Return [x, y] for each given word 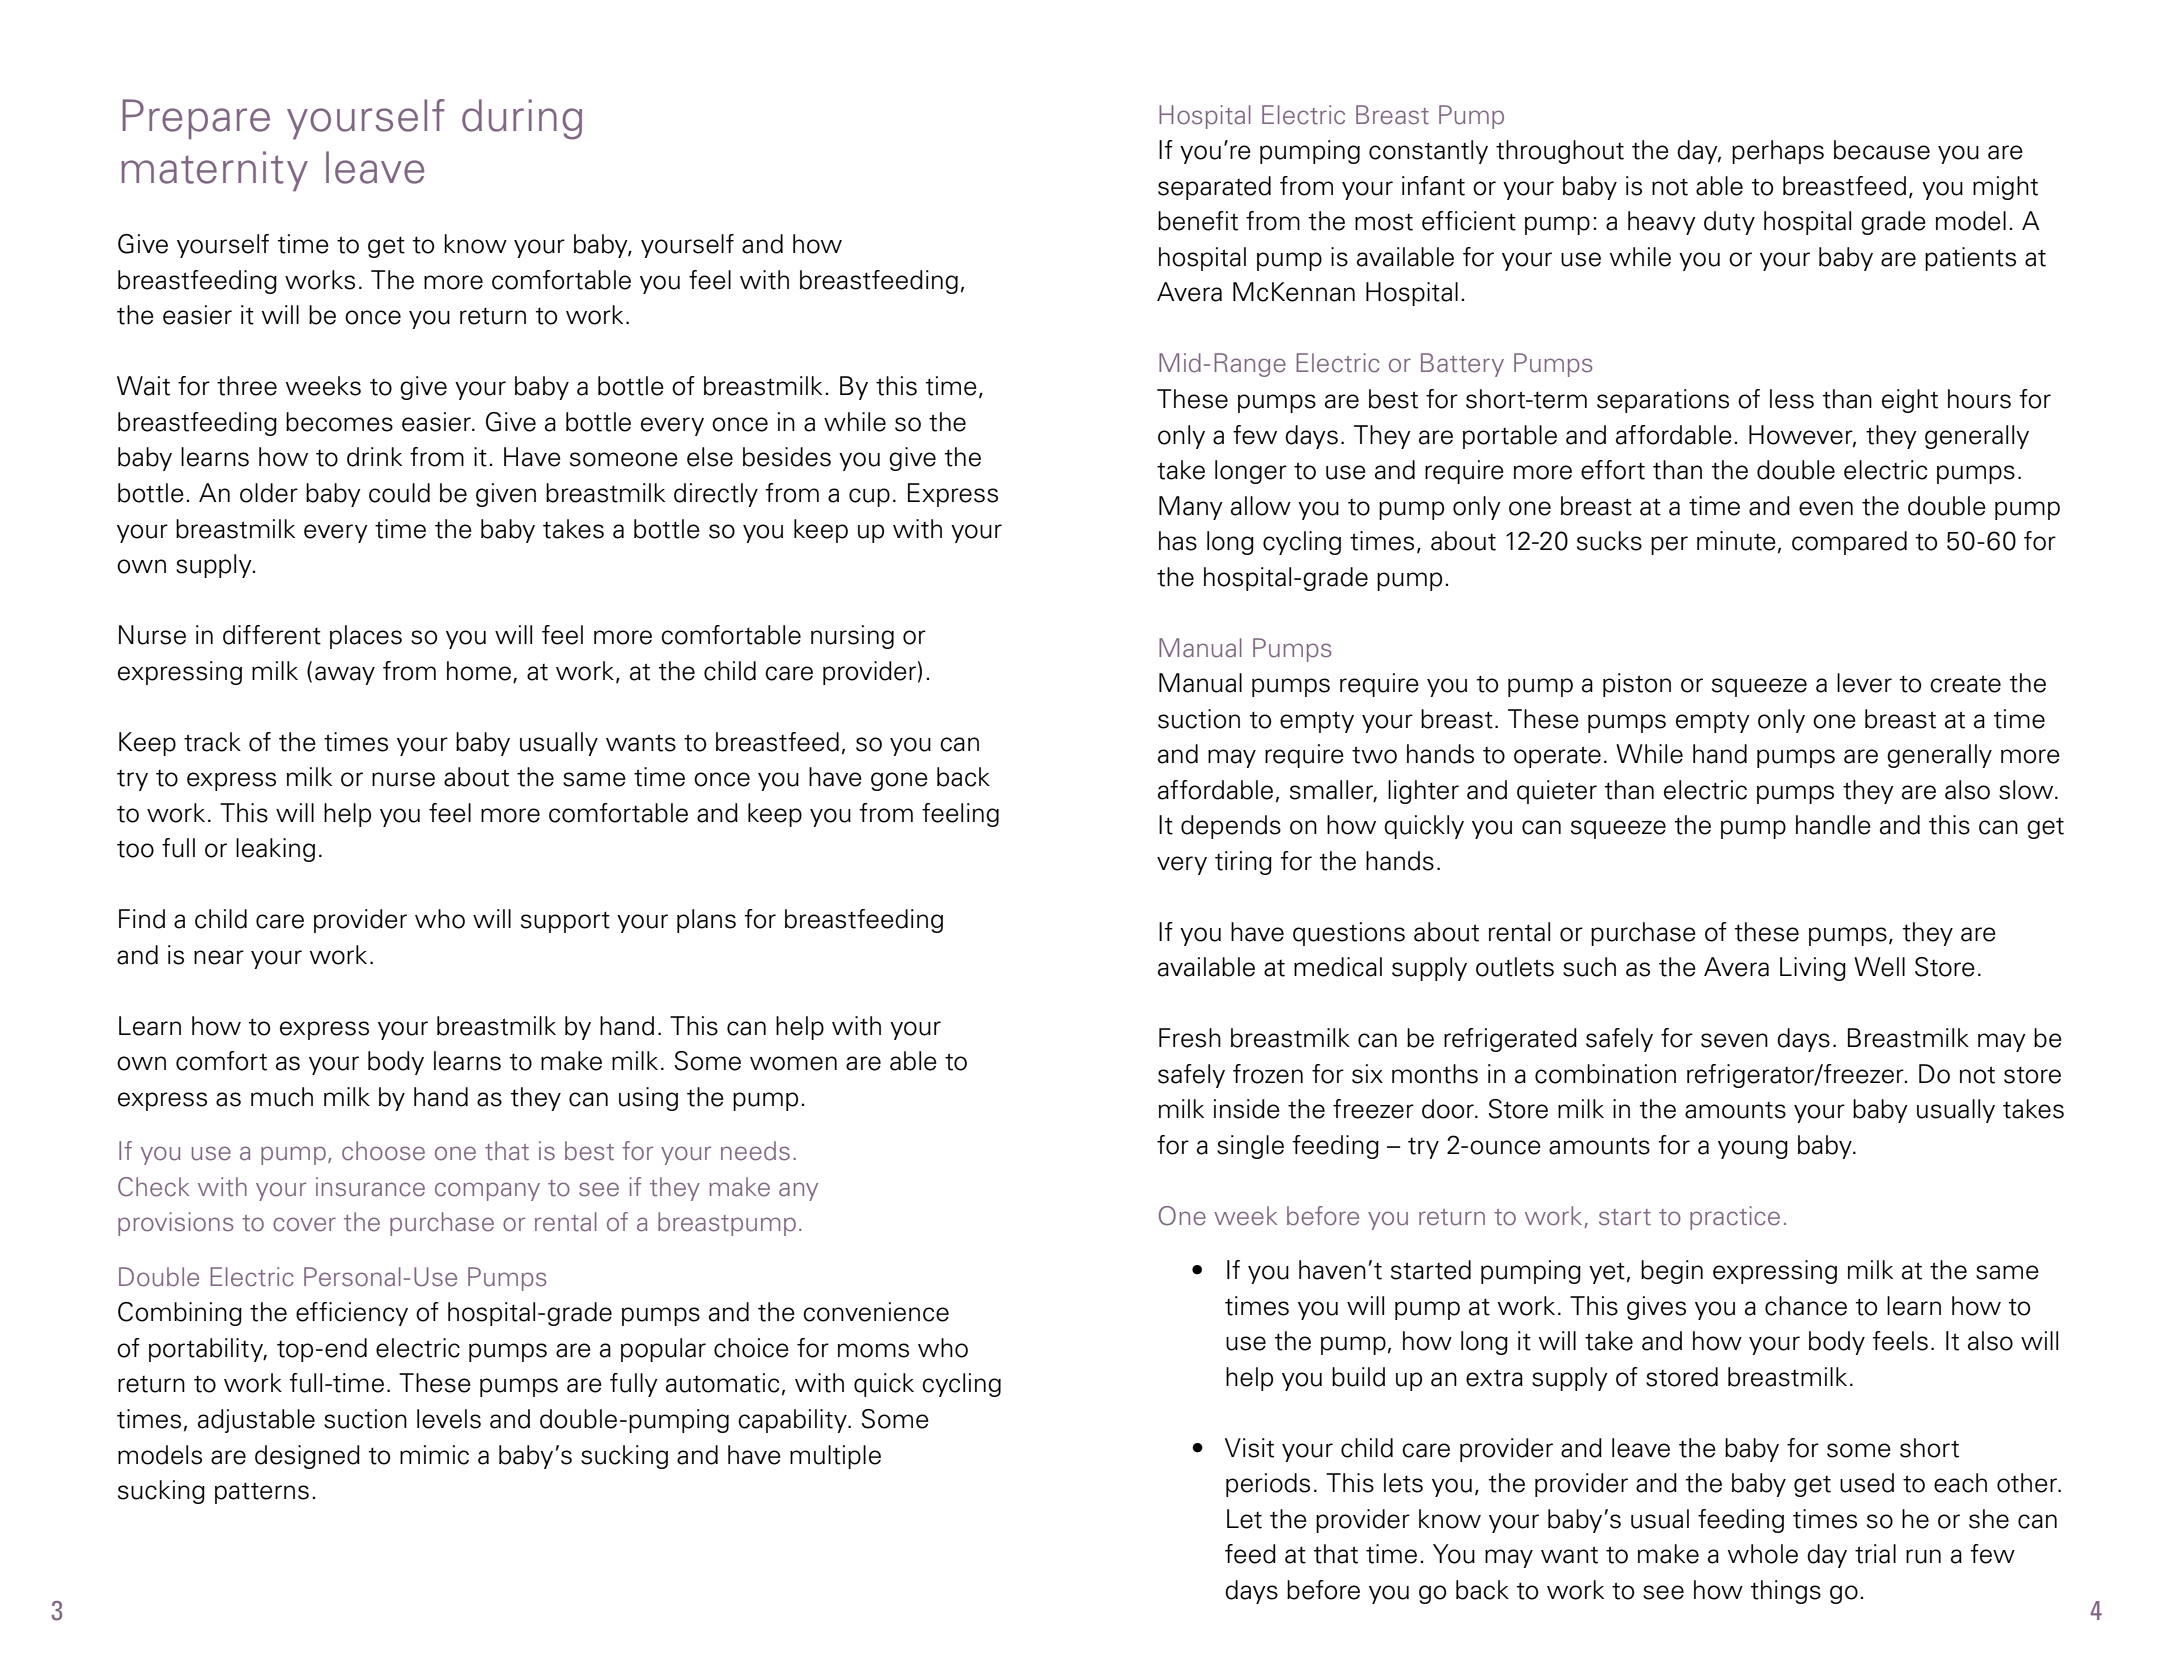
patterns [262, 1493]
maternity [214, 171]
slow [2027, 790]
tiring [1243, 863]
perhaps [1778, 152]
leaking [275, 850]
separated [1214, 188]
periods [1268, 1485]
